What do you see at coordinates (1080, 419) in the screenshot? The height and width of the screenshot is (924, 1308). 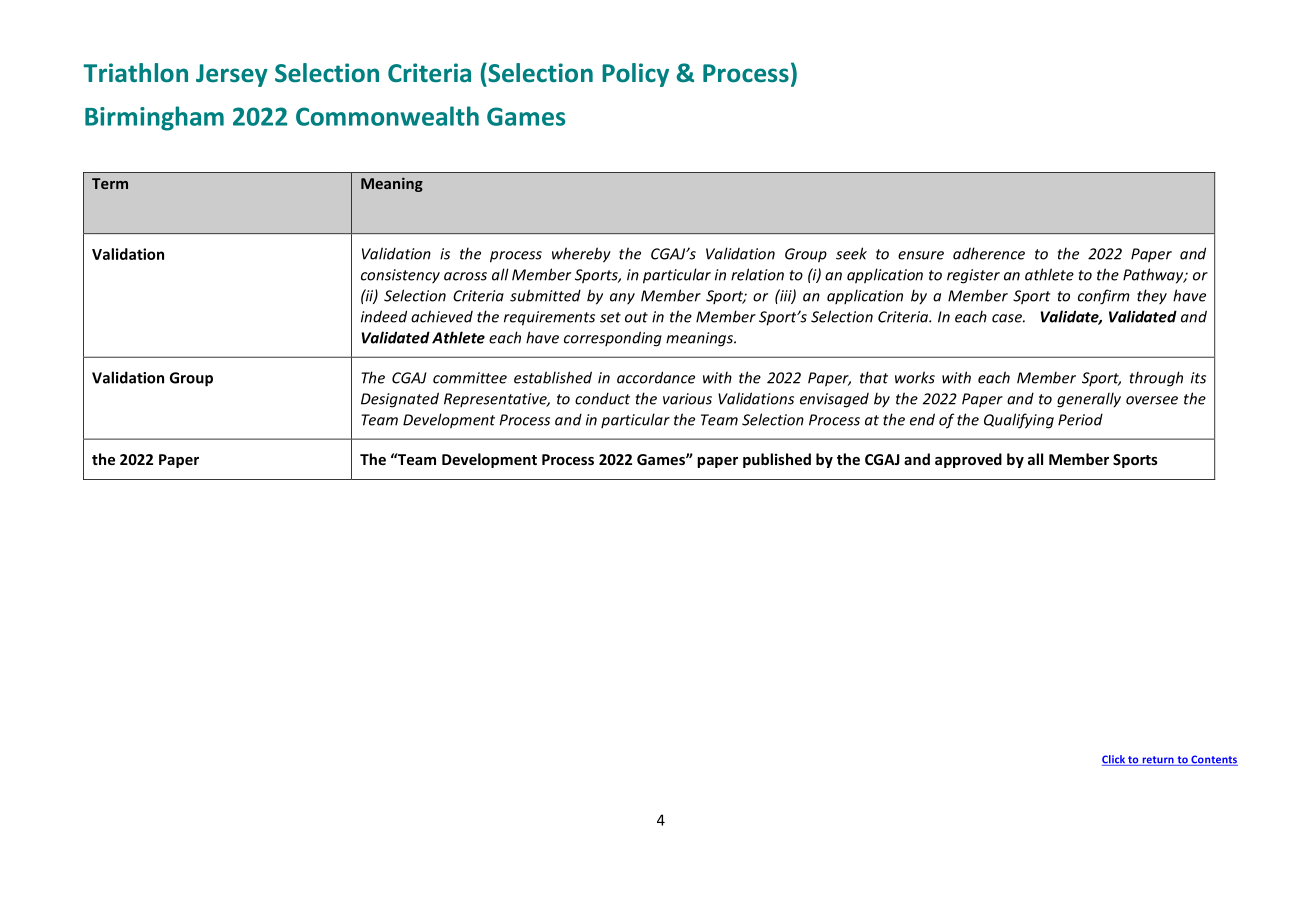 I see `Period` at bounding box center [1080, 419].
